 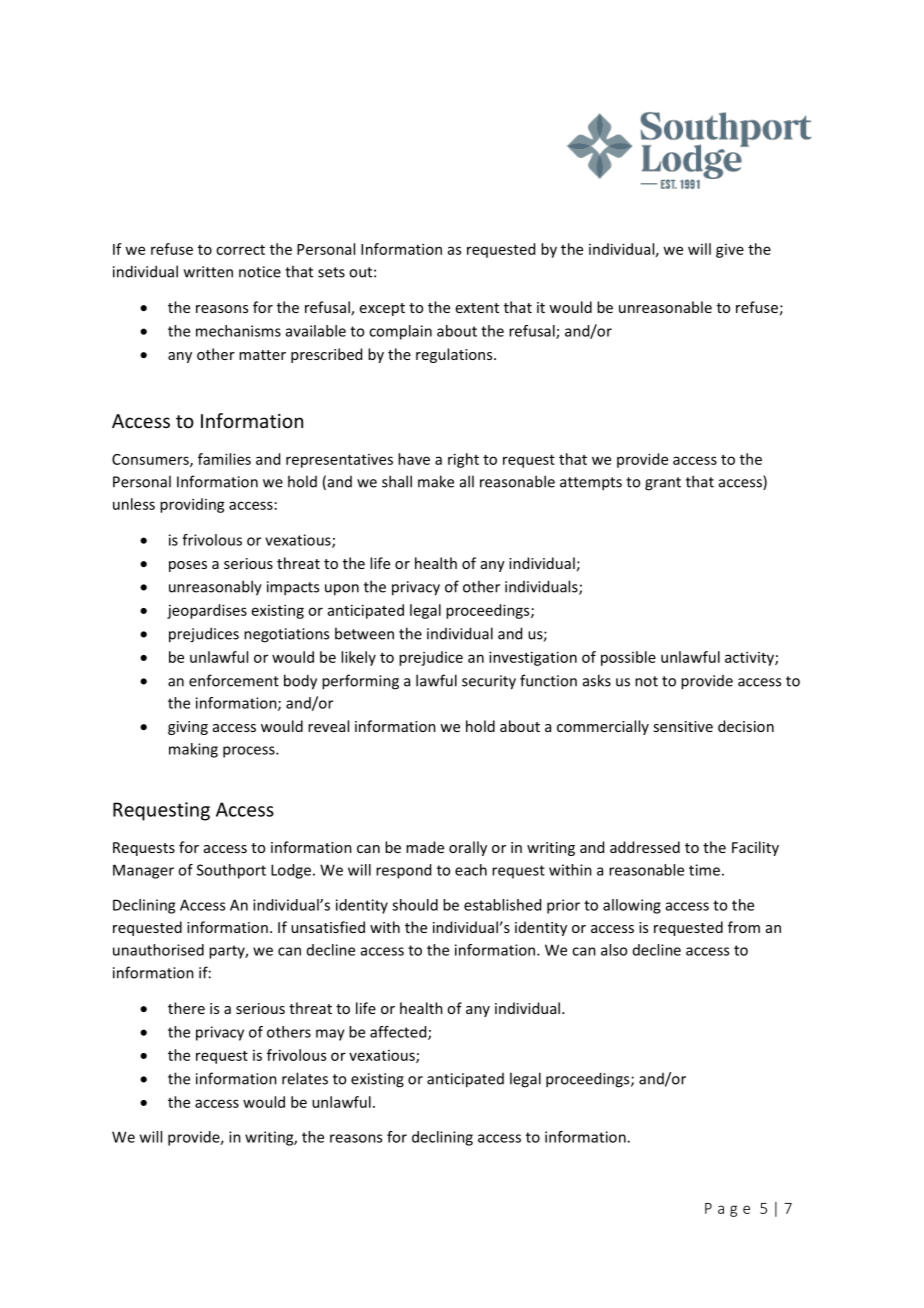 I want to click on also, so click(x=614, y=950).
